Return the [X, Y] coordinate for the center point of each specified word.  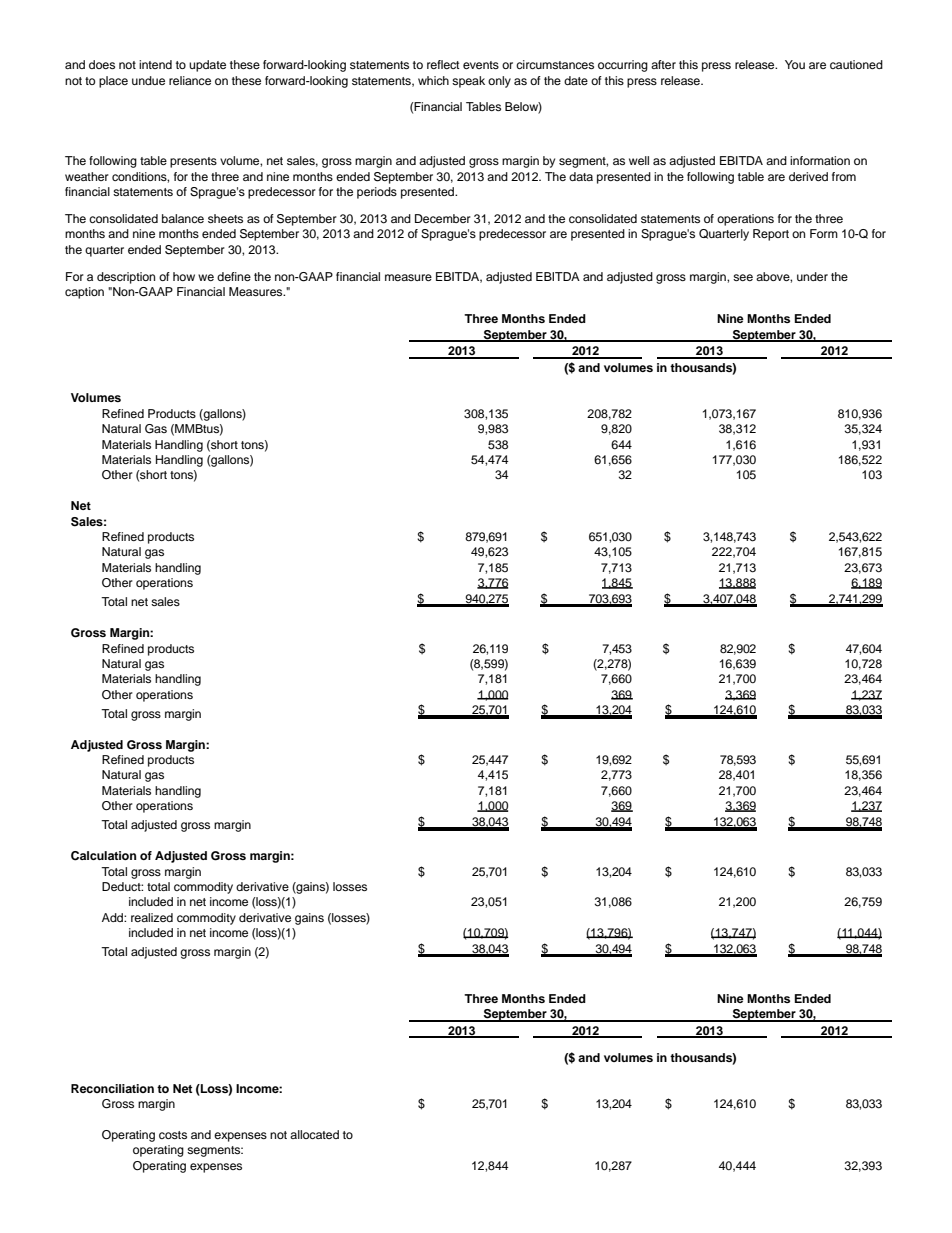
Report [771, 235]
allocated [314, 1134]
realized [152, 917]
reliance [190, 80]
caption [84, 293]
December [443, 218]
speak [468, 82]
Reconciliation [112, 1088]
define [234, 276]
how [184, 276]
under [812, 276]
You [795, 64]
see [743, 277]
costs [173, 1135]
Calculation [103, 856]
